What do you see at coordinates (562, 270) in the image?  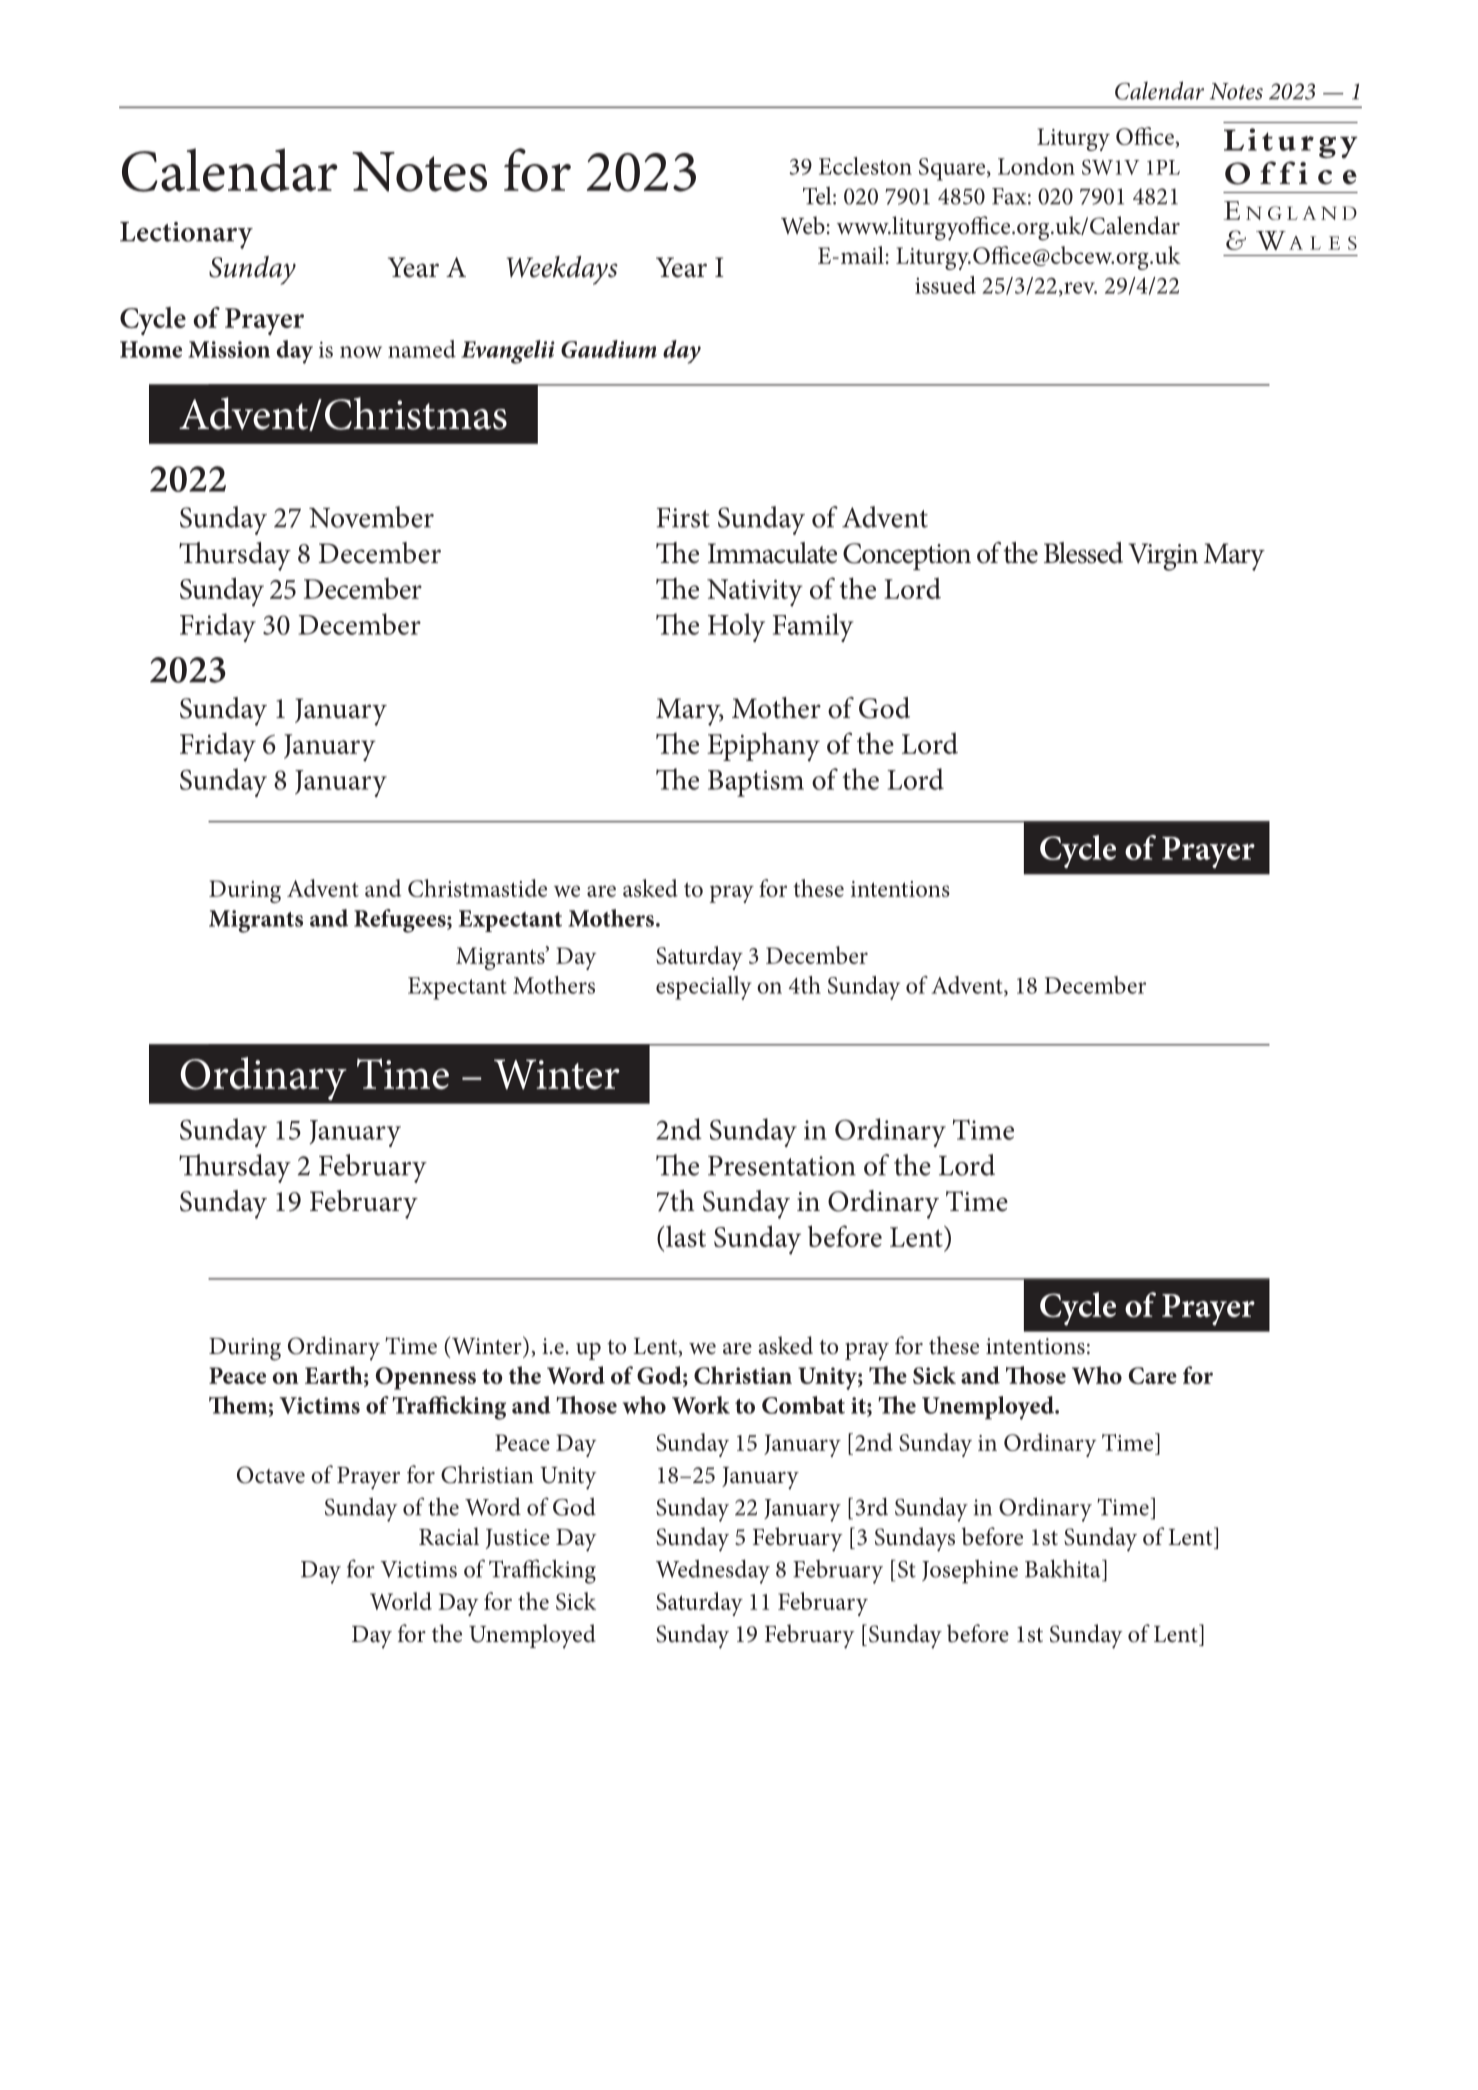 I see `Weekdays` at bounding box center [562, 270].
